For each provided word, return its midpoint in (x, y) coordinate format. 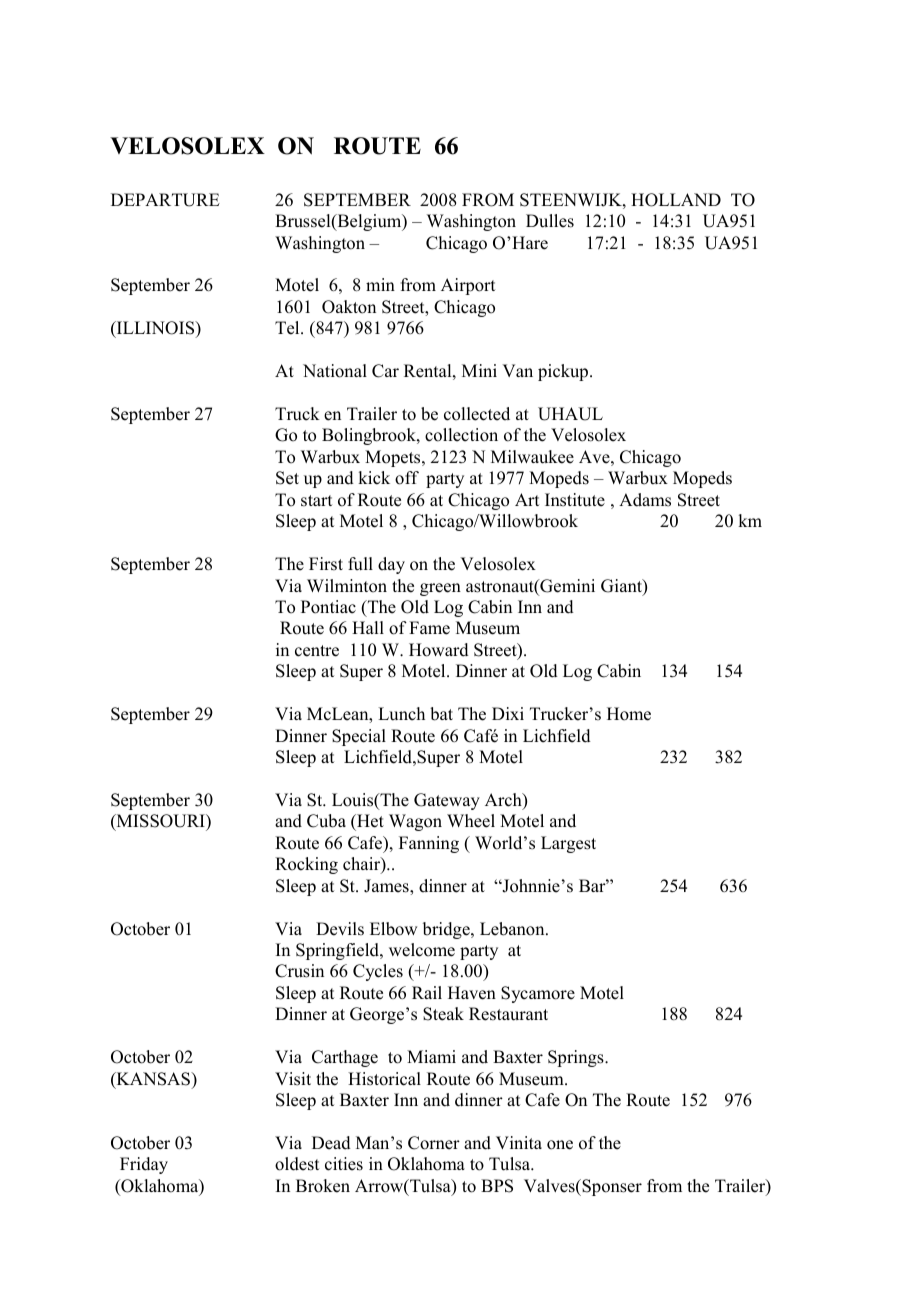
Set (287, 478)
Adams (645, 500)
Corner (434, 1143)
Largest (568, 844)
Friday (144, 1165)
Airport (468, 286)
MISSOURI (160, 822)
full (360, 564)
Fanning (429, 844)
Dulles (550, 221)
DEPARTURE (165, 200)
